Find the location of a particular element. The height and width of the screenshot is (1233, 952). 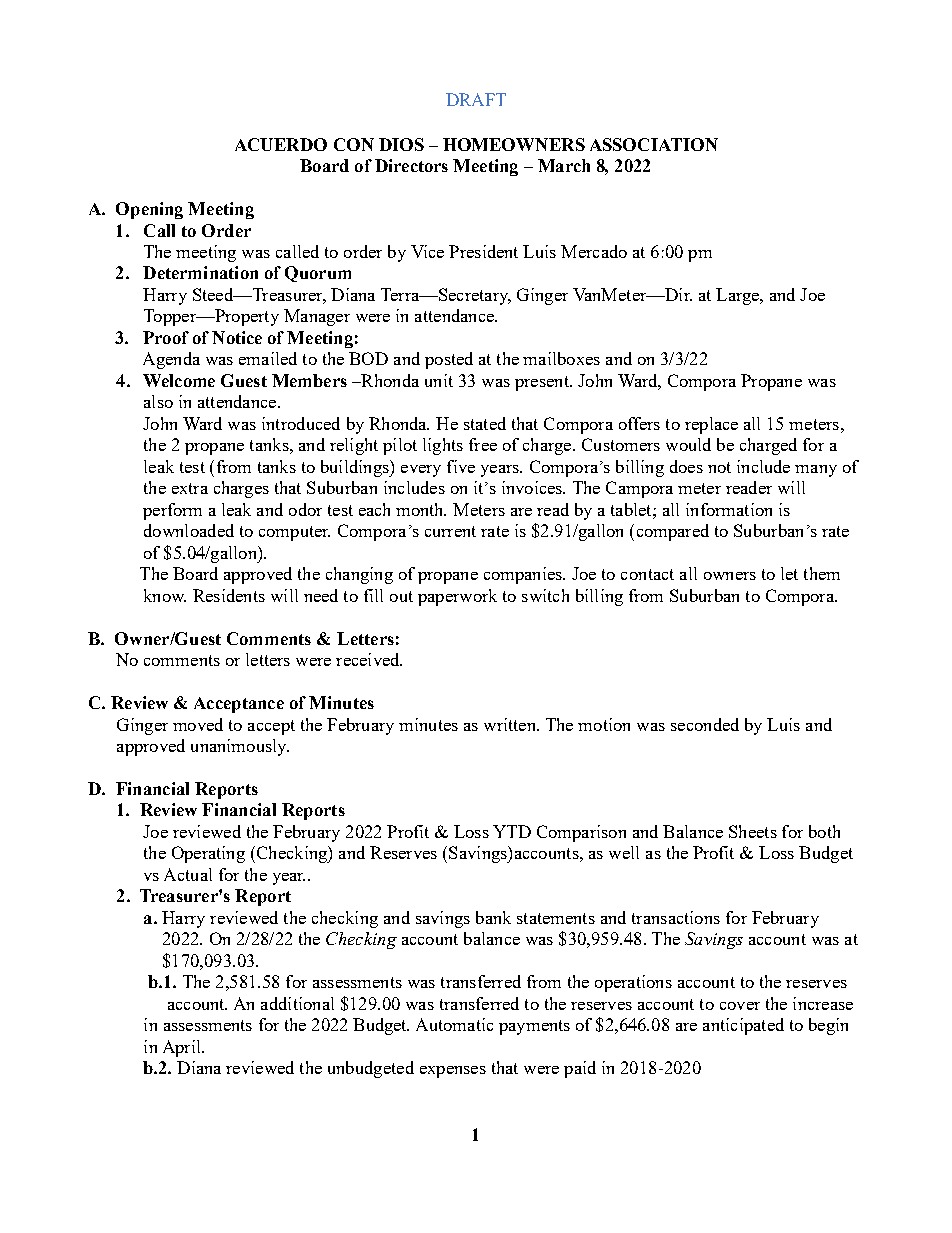

Opening is located at coordinates (149, 210).
